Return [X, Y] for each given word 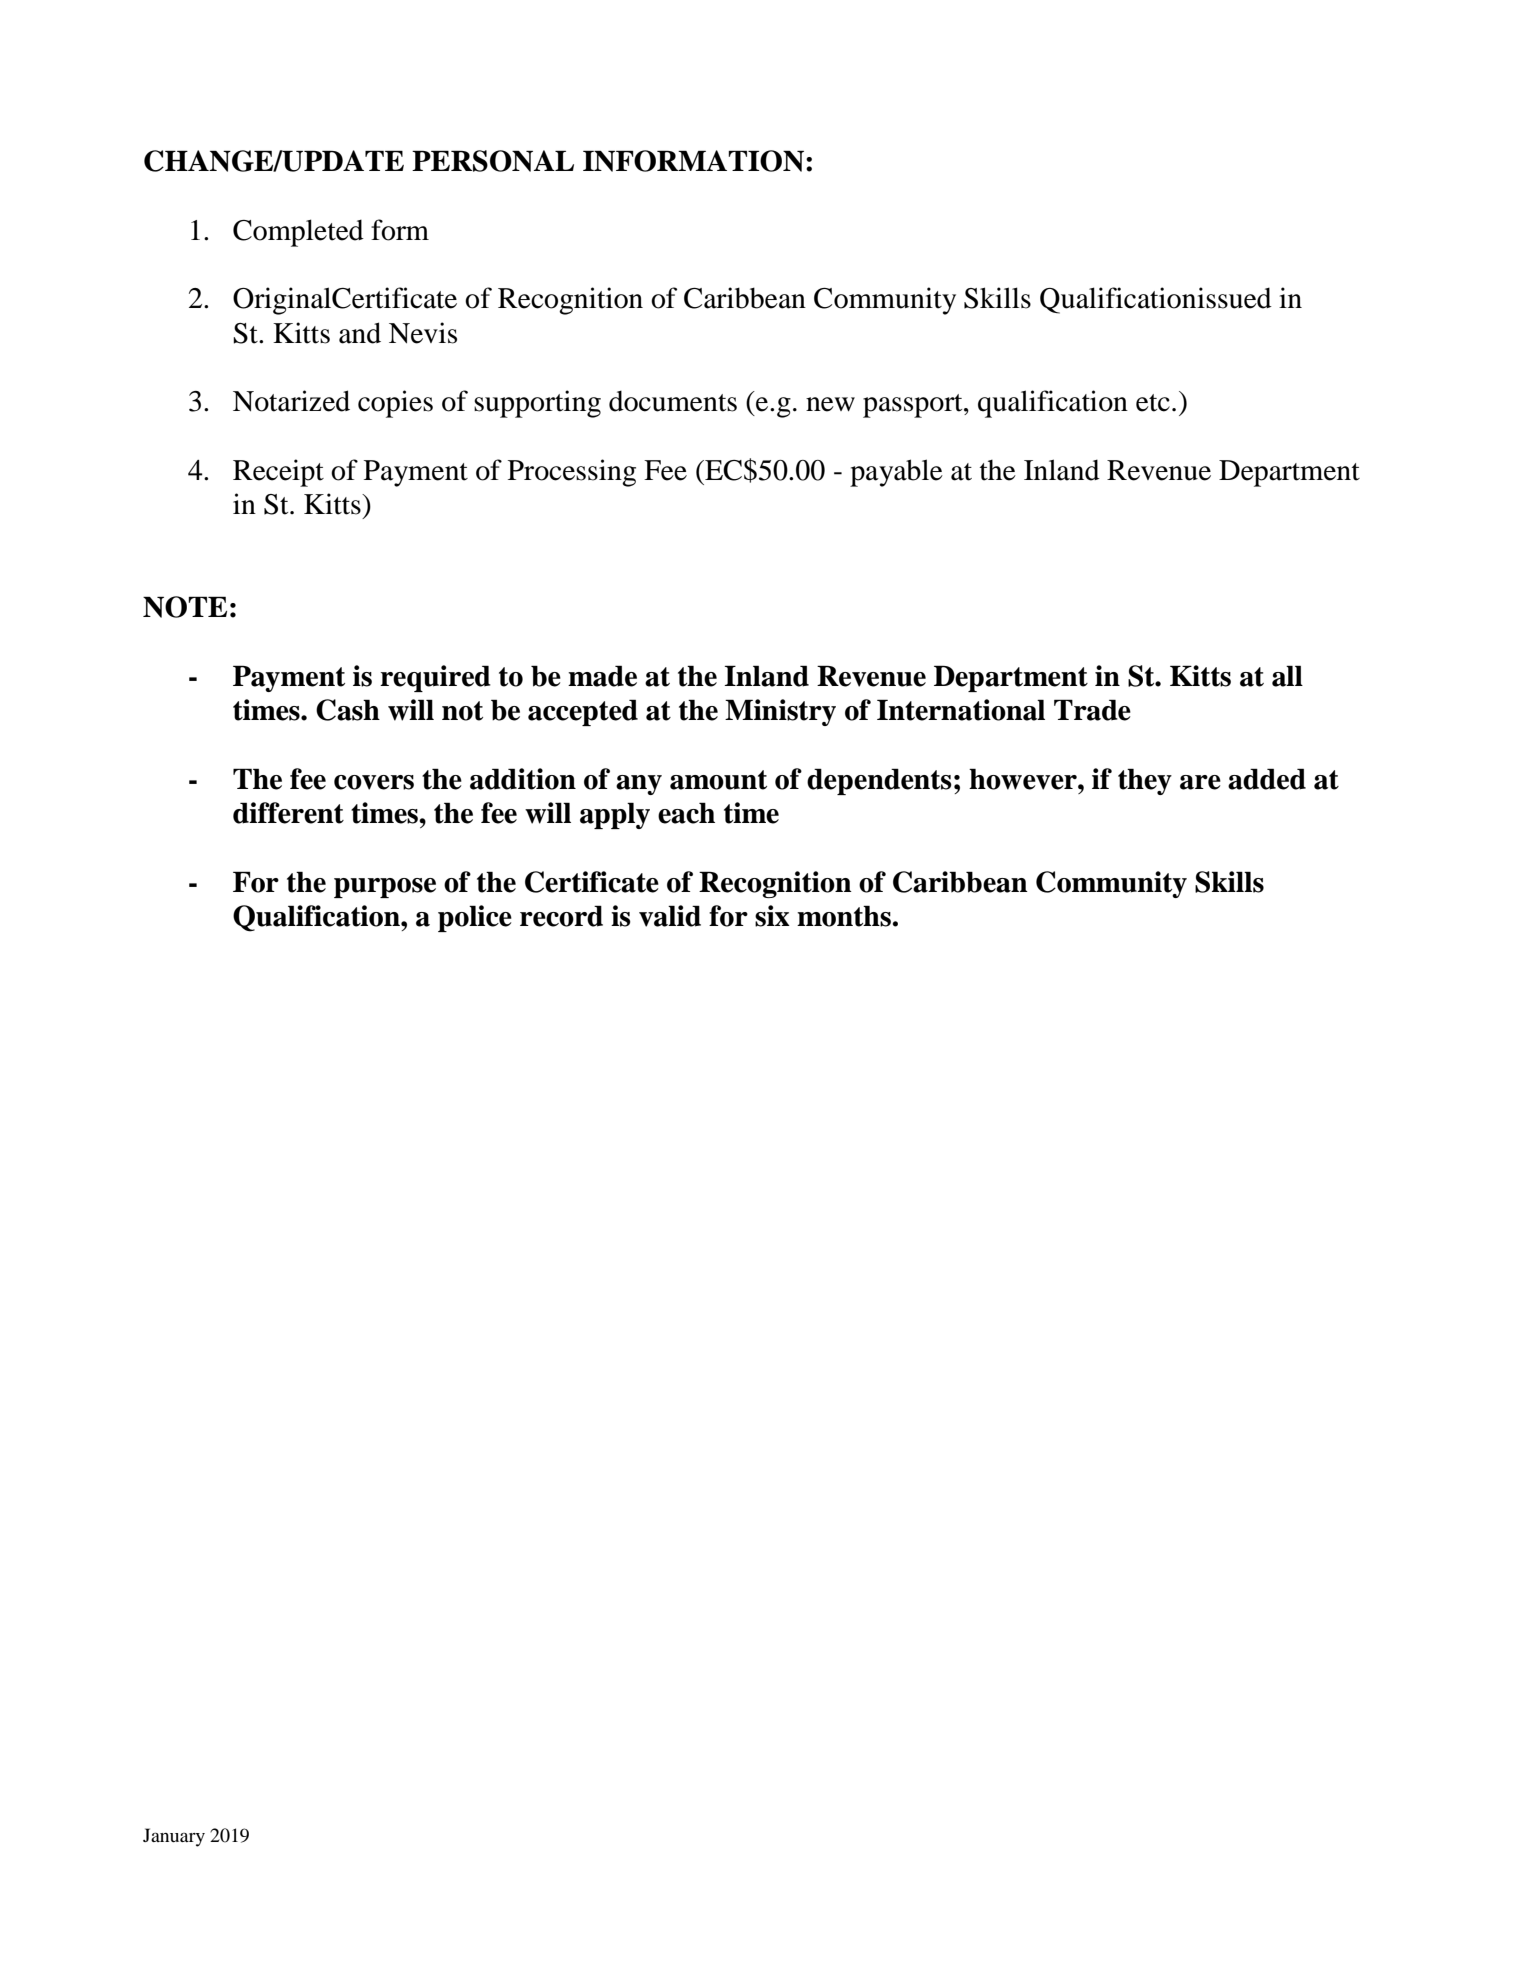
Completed [298, 233]
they [1145, 781]
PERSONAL [493, 161]
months [844, 916]
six [772, 916]
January [174, 1837]
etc [1153, 403]
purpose [385, 888]
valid [670, 916]
